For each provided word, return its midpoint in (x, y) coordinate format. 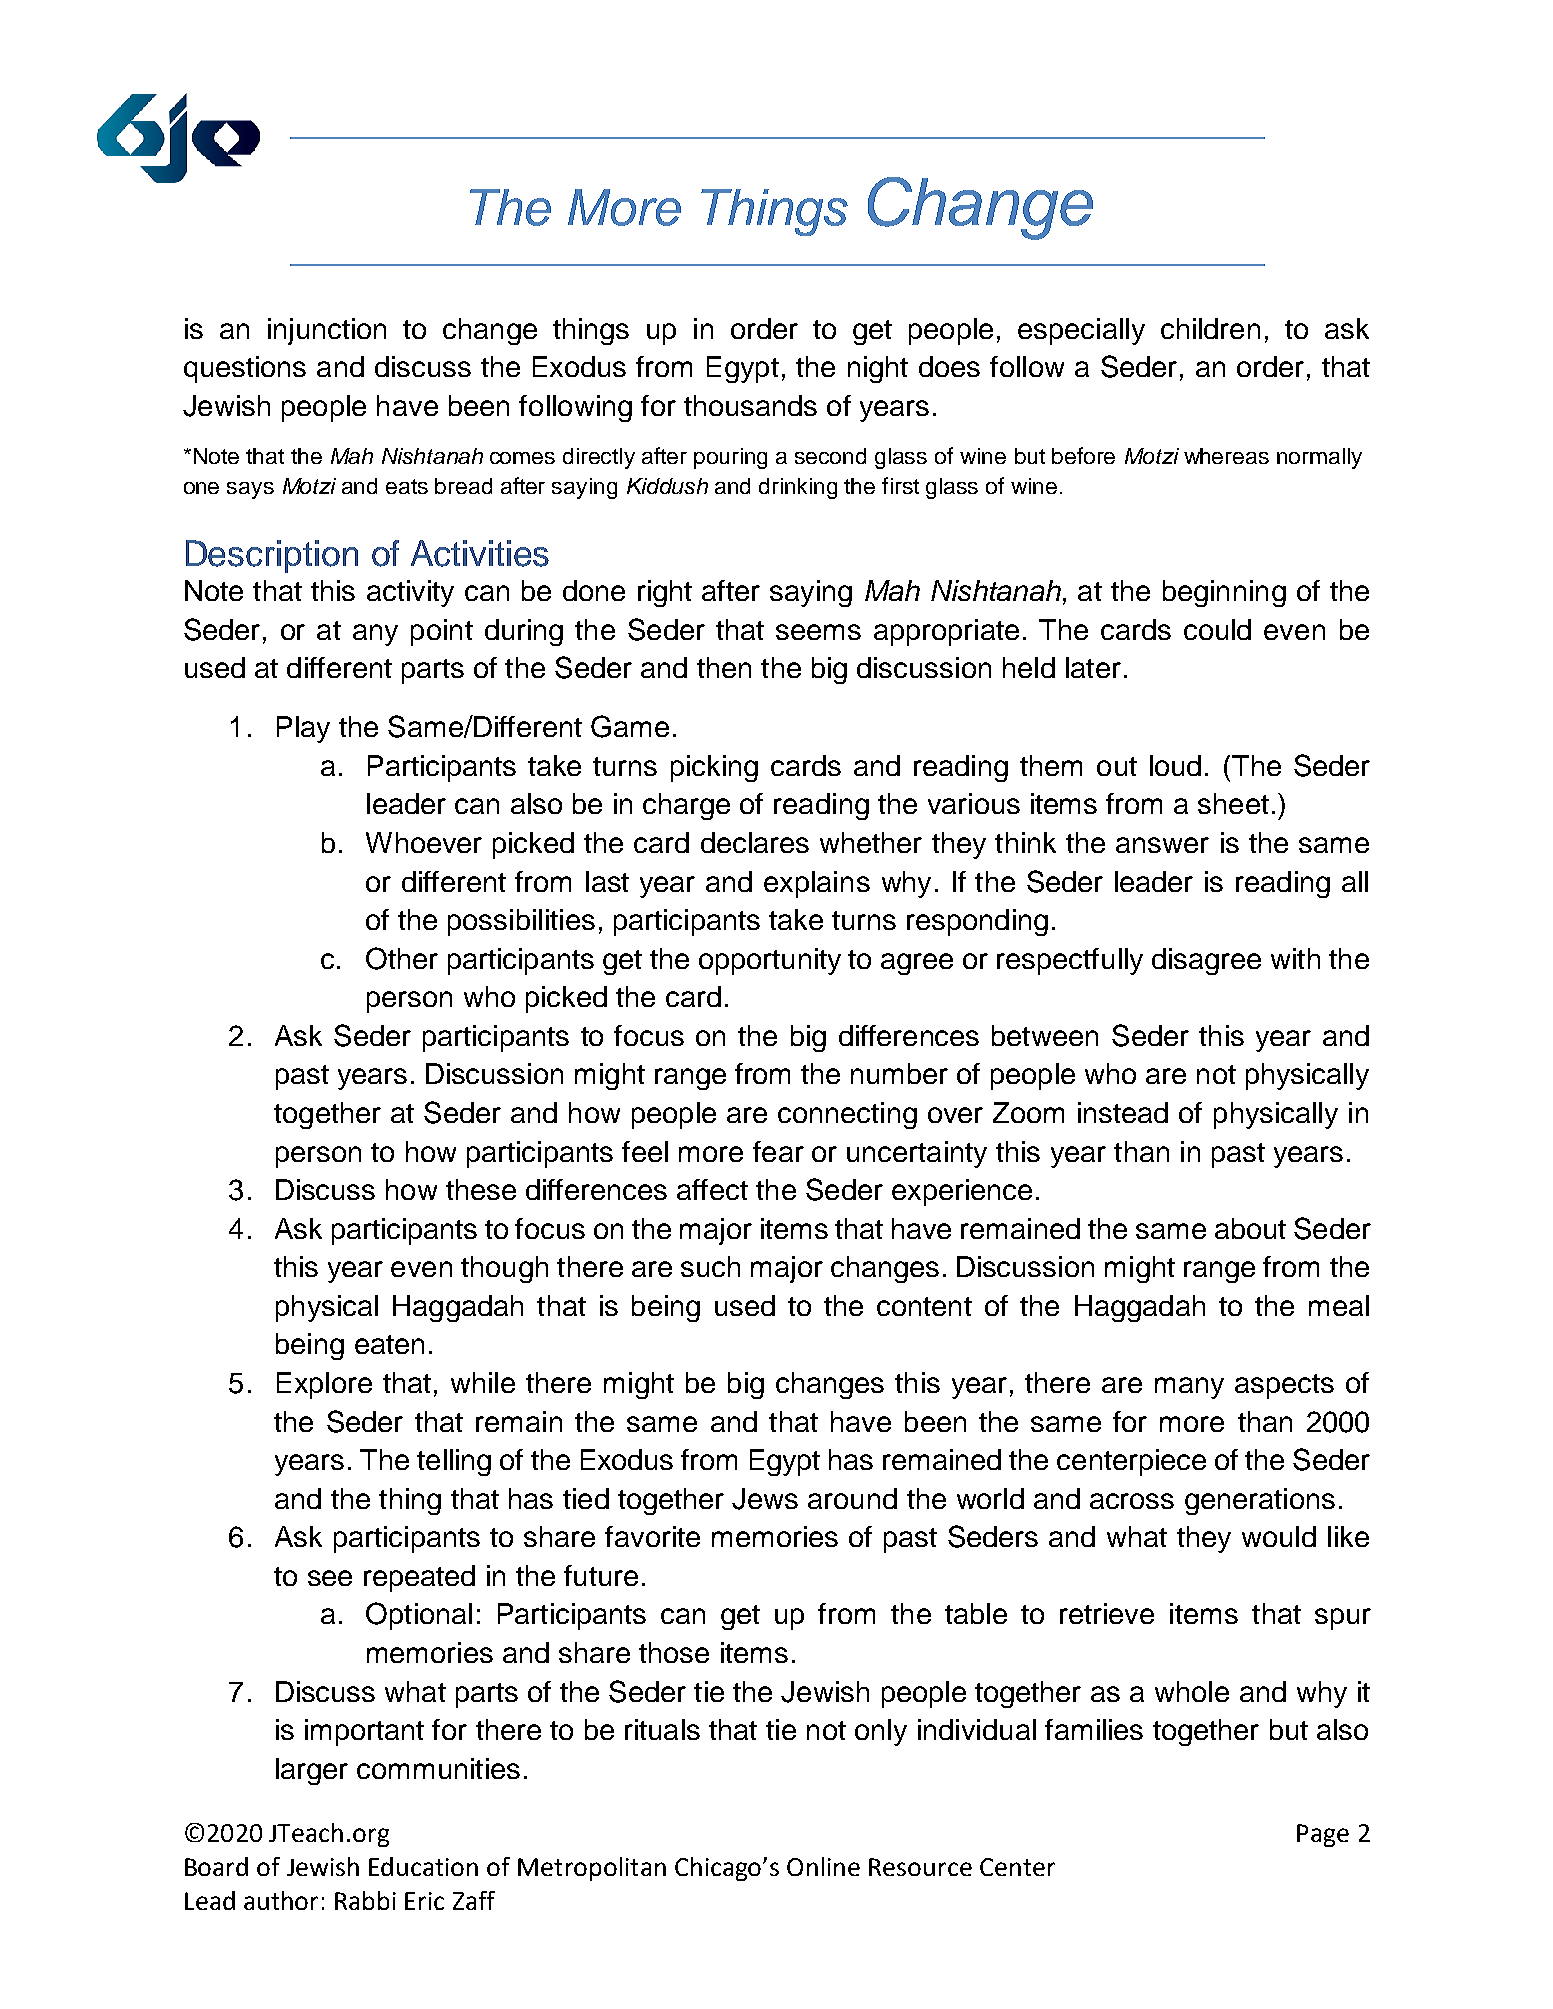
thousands (750, 405)
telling (454, 1462)
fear (778, 1151)
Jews (765, 1499)
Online (823, 1866)
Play (303, 729)
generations (1260, 1501)
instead (1123, 1112)
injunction (327, 331)
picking (714, 768)
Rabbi (365, 1900)
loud (1175, 765)
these (481, 1189)
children (1210, 328)
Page (1323, 1835)
